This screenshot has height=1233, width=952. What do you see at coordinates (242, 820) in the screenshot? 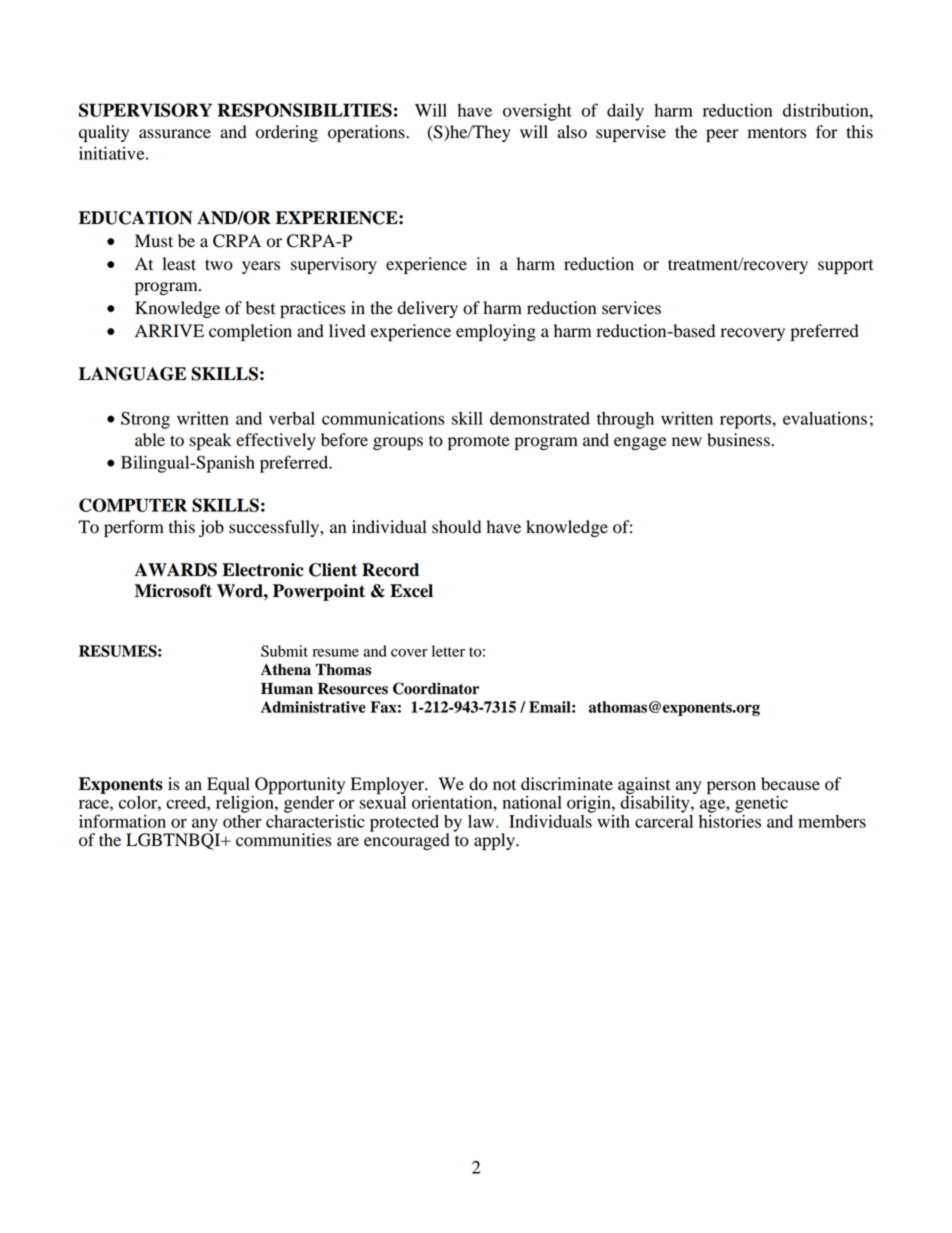
I see `other` at bounding box center [242, 820].
